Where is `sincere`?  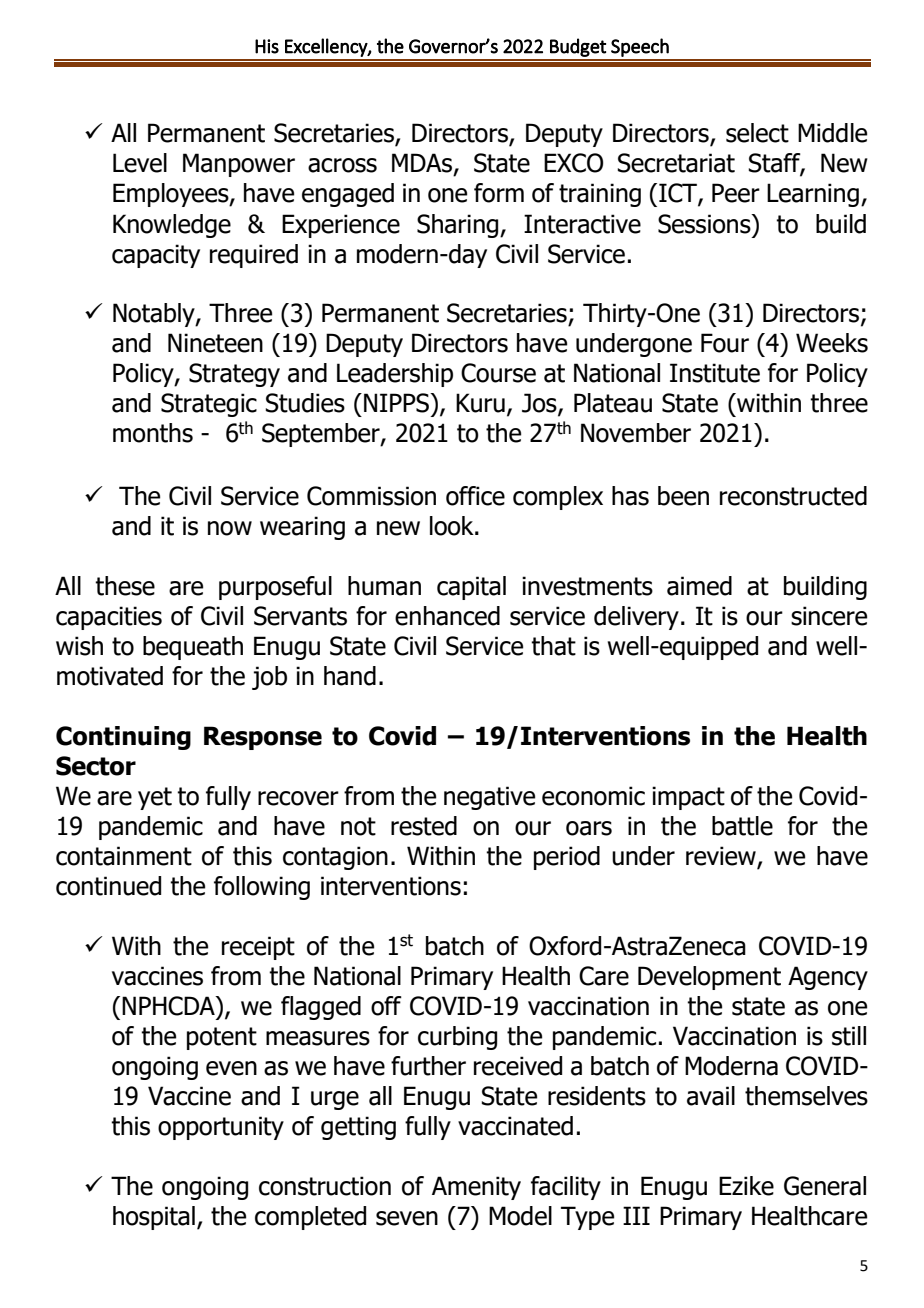 sincere is located at coordinates (829, 616).
